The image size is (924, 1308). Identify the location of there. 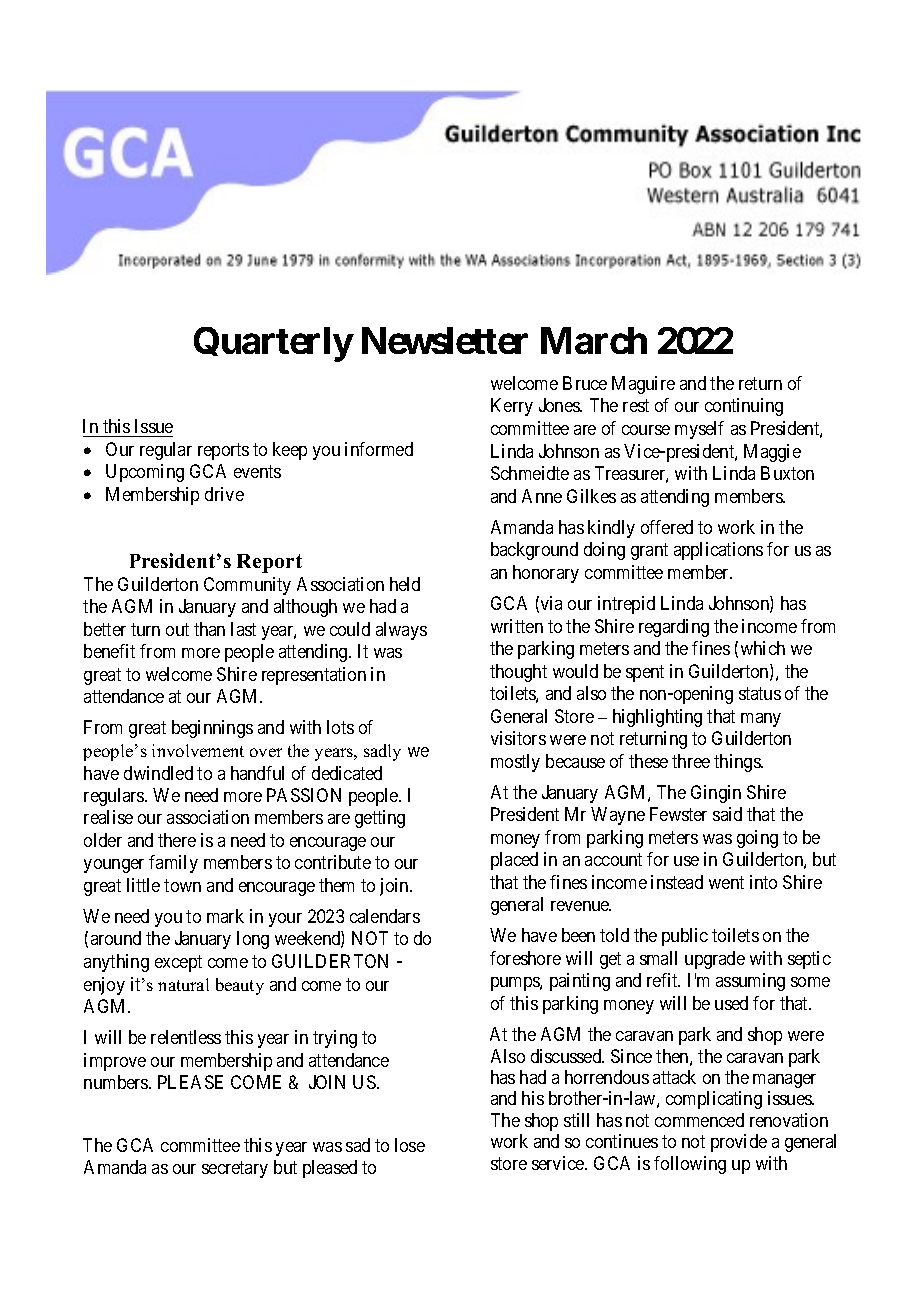
(177, 840).
